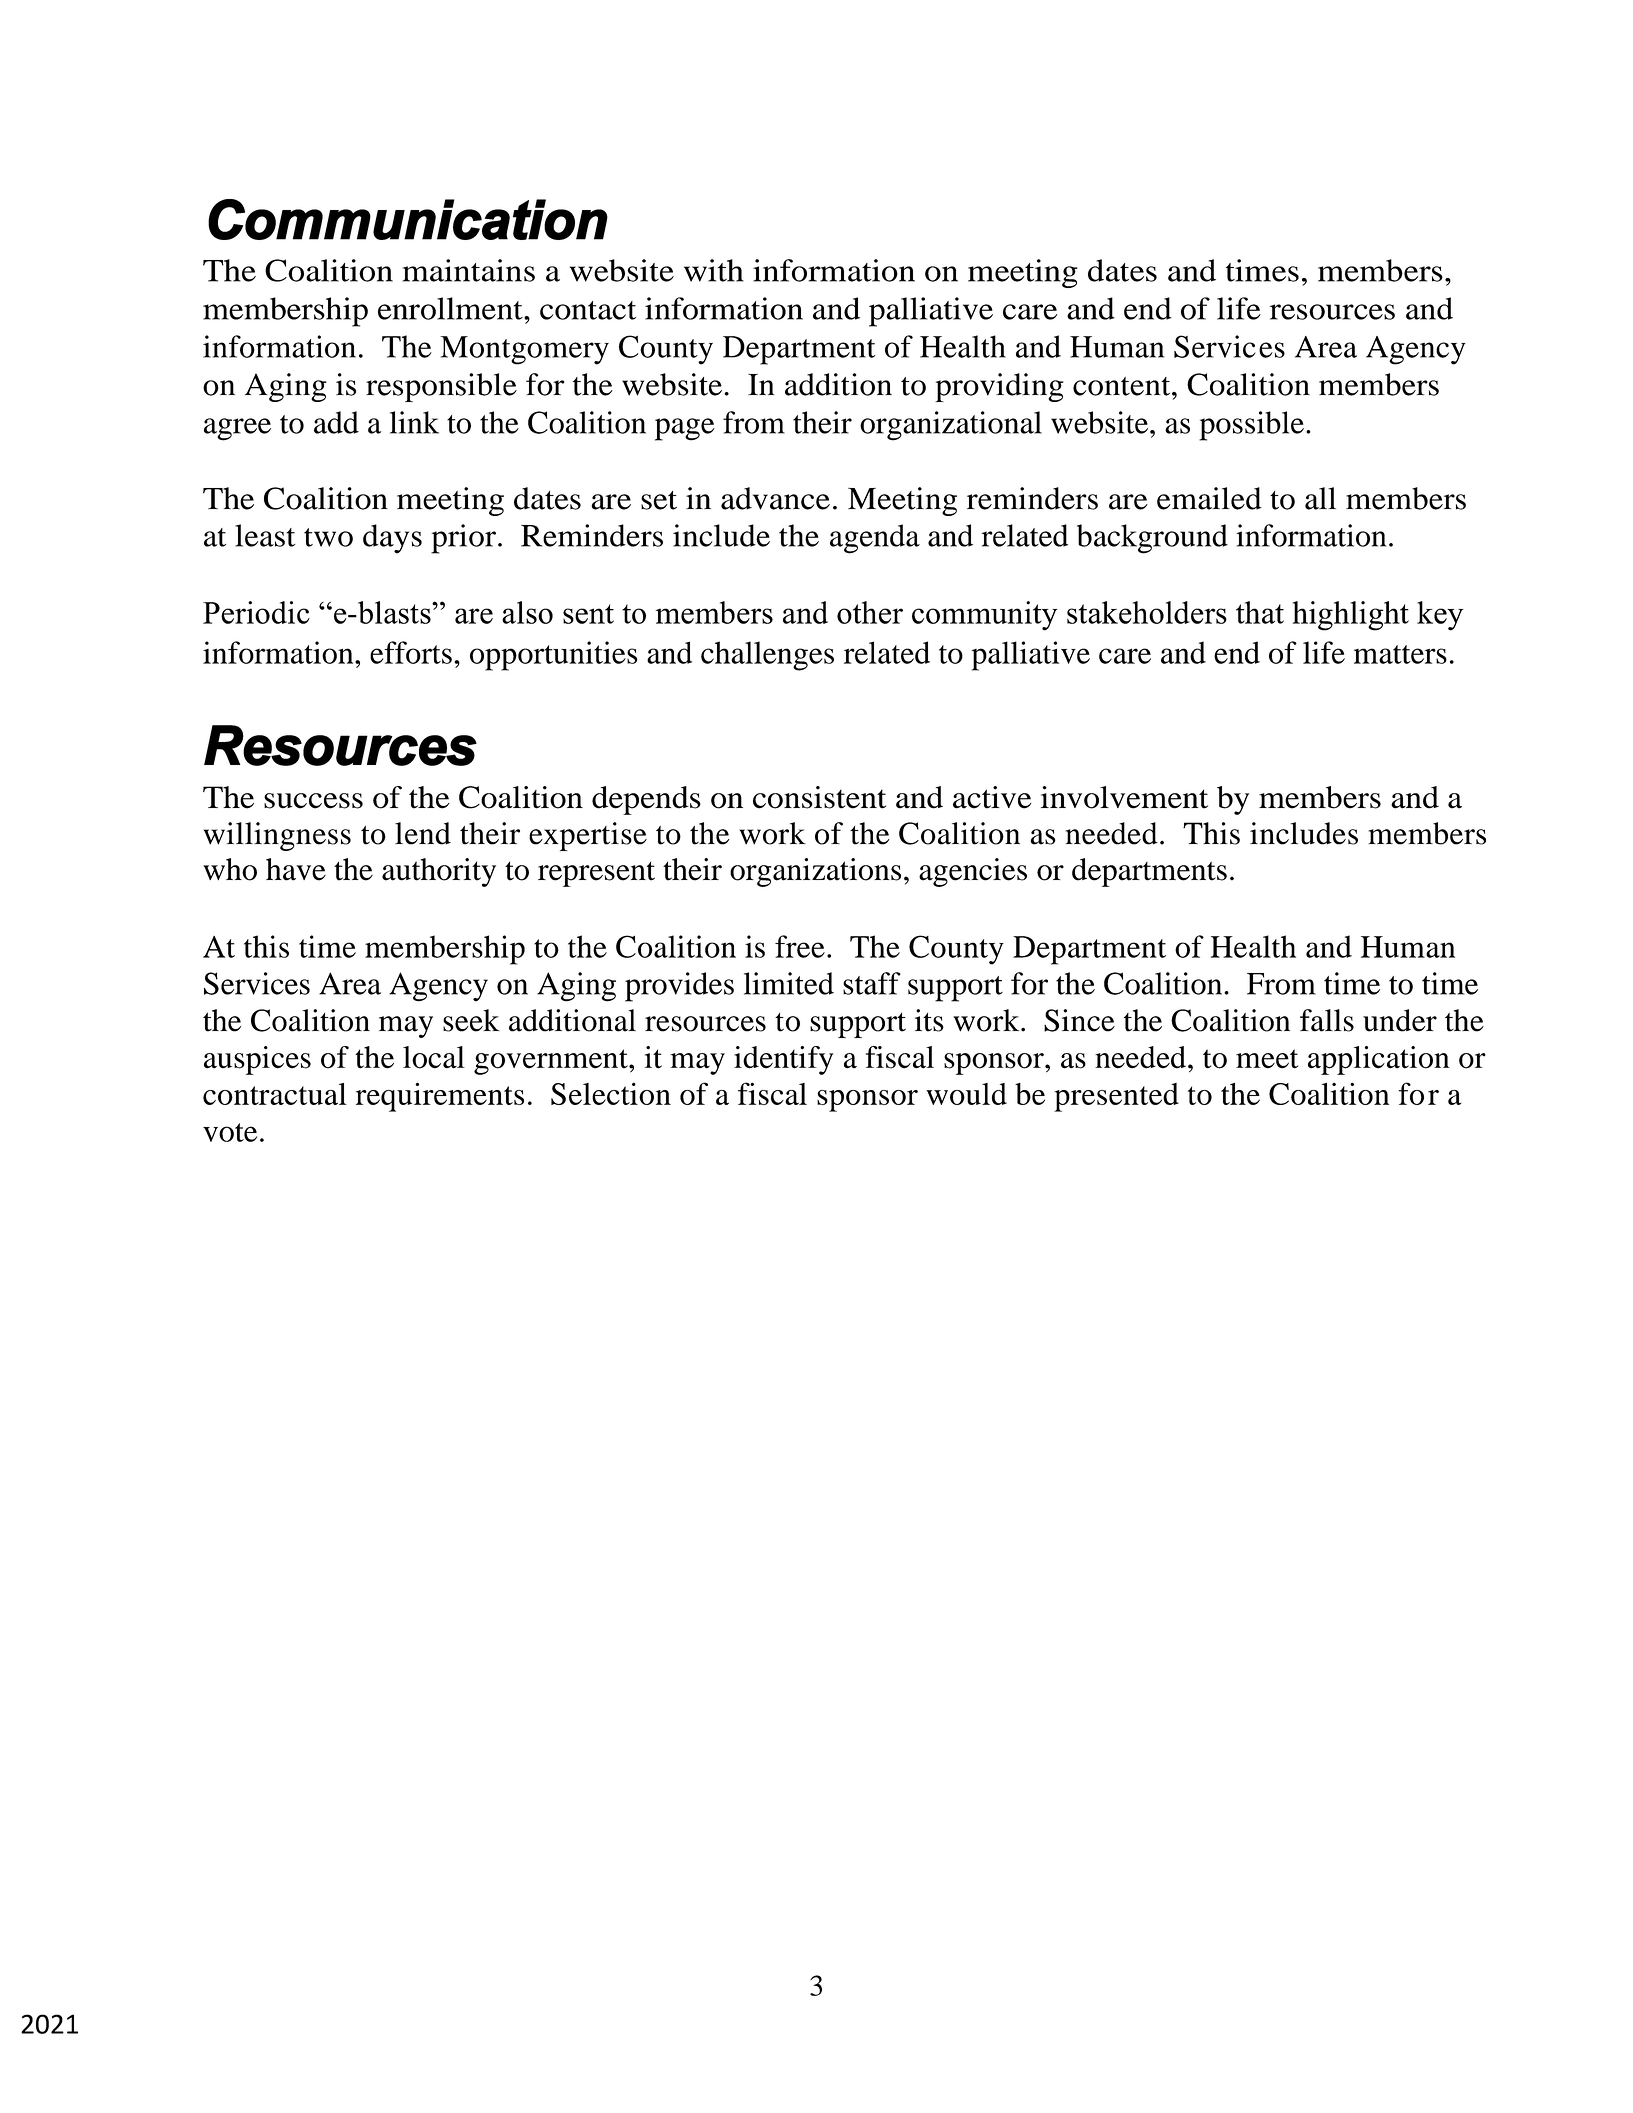 This screenshot has height=2113, width=1633. What do you see at coordinates (1123, 386) in the screenshot?
I see `content` at bounding box center [1123, 386].
